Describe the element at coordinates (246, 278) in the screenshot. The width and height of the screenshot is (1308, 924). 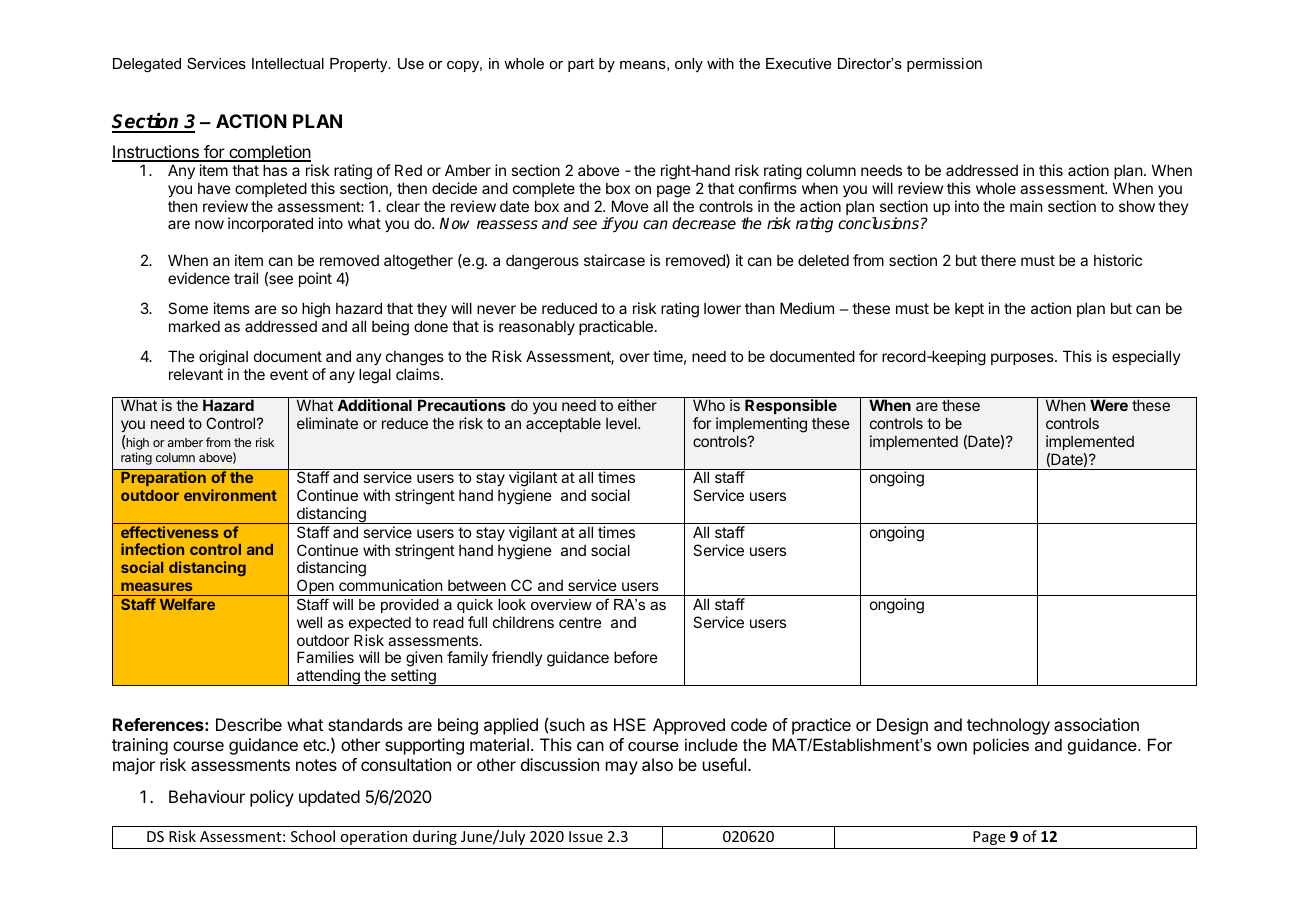
I see `trail` at that location.
